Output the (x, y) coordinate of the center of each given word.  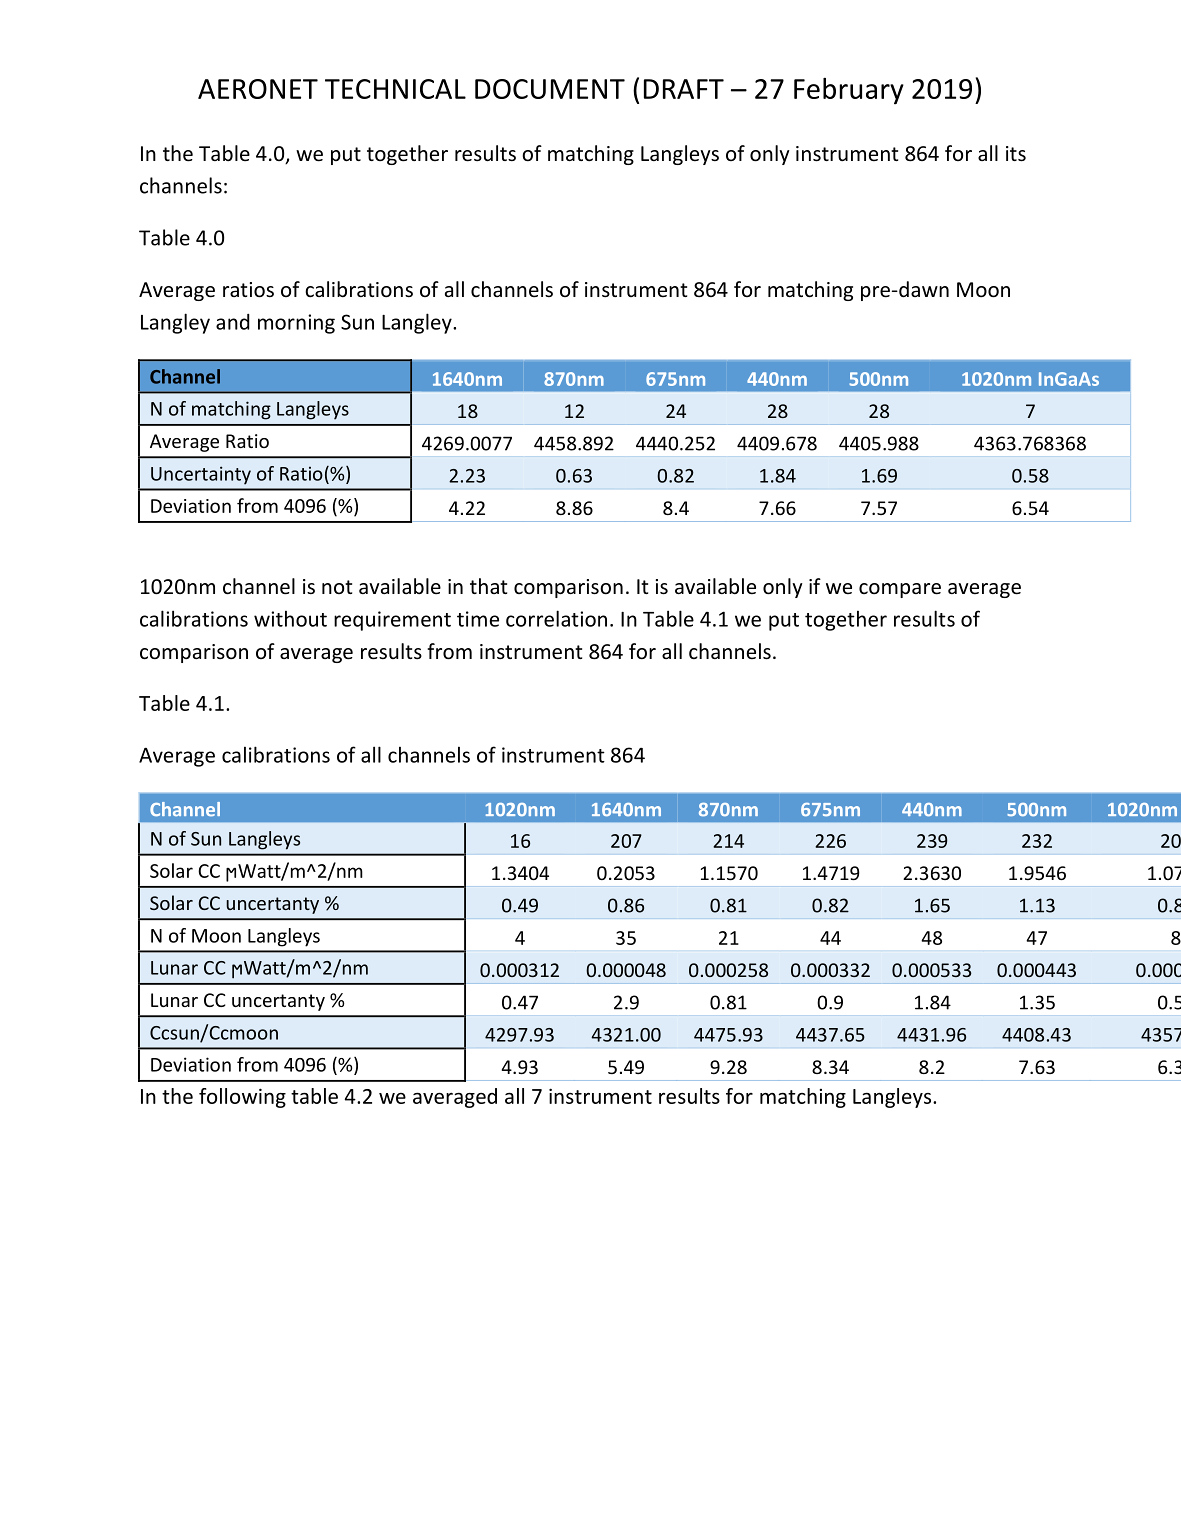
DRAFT (684, 89)
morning (296, 324)
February (849, 91)
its (1016, 154)
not (337, 587)
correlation (556, 618)
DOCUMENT (550, 89)
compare (900, 590)
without (290, 618)
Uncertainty (201, 475)
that (488, 586)
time (478, 619)
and (233, 322)
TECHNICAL (395, 89)
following (242, 1098)
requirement (392, 621)
